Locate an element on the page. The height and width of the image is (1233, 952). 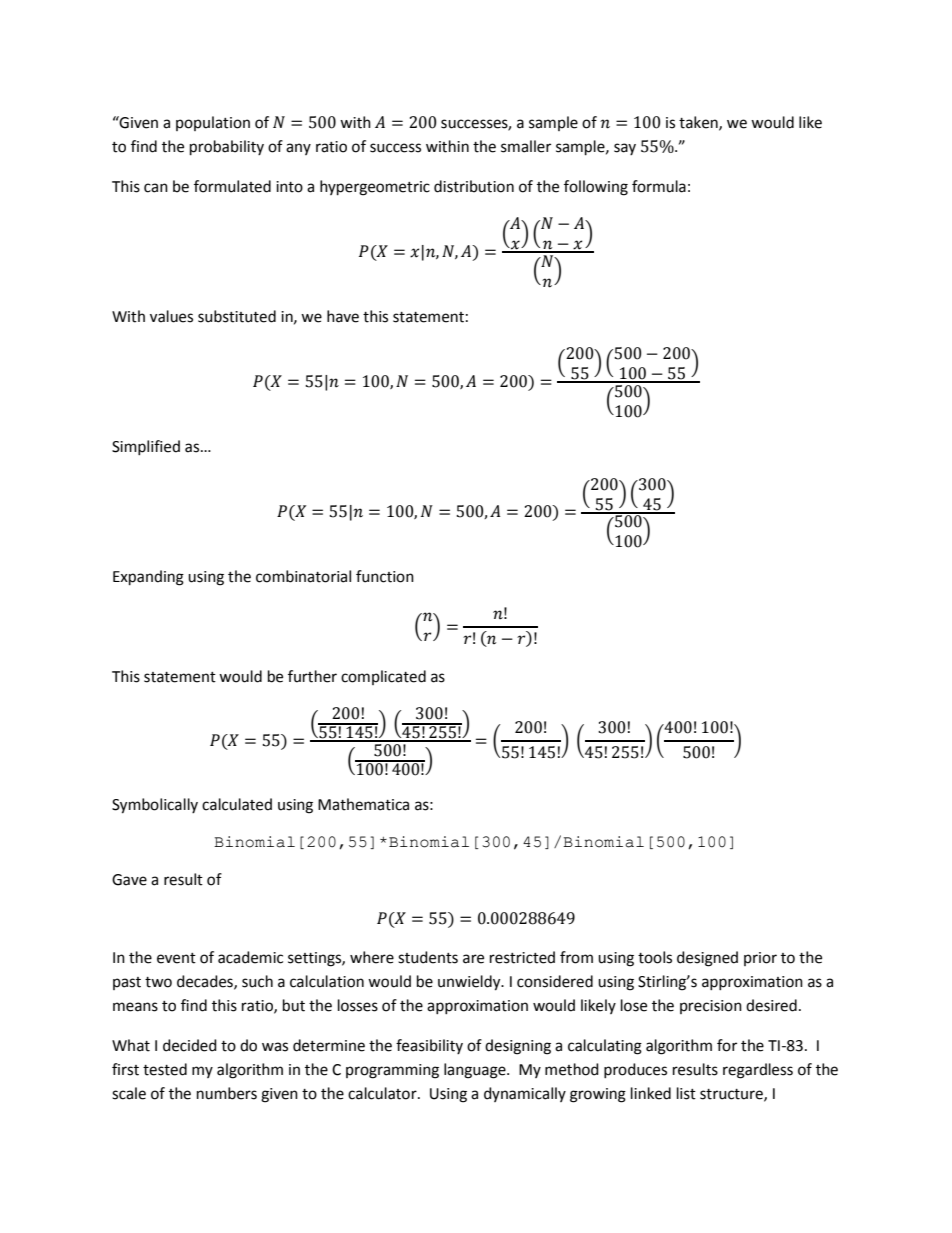
Mathematica is located at coordinates (363, 804).
